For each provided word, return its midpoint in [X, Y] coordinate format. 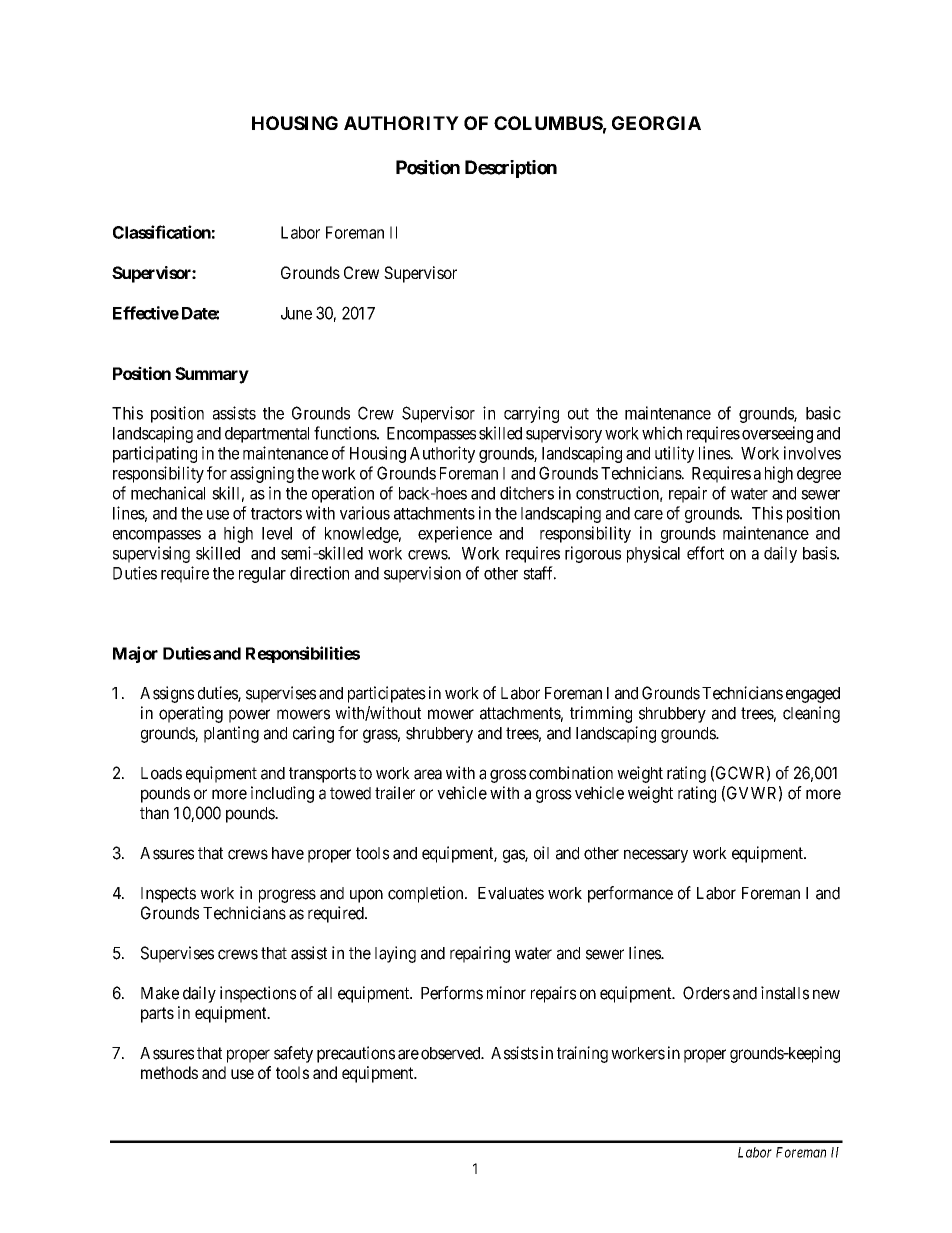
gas [514, 856]
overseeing [777, 434]
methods [169, 1072]
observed [452, 1053]
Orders [706, 993]
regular [262, 575]
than [154, 813]
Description [511, 169]
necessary [656, 856]
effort [705, 553]
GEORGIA [656, 123]
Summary [212, 375]
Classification [162, 232]
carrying [531, 414]
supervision [422, 574]
